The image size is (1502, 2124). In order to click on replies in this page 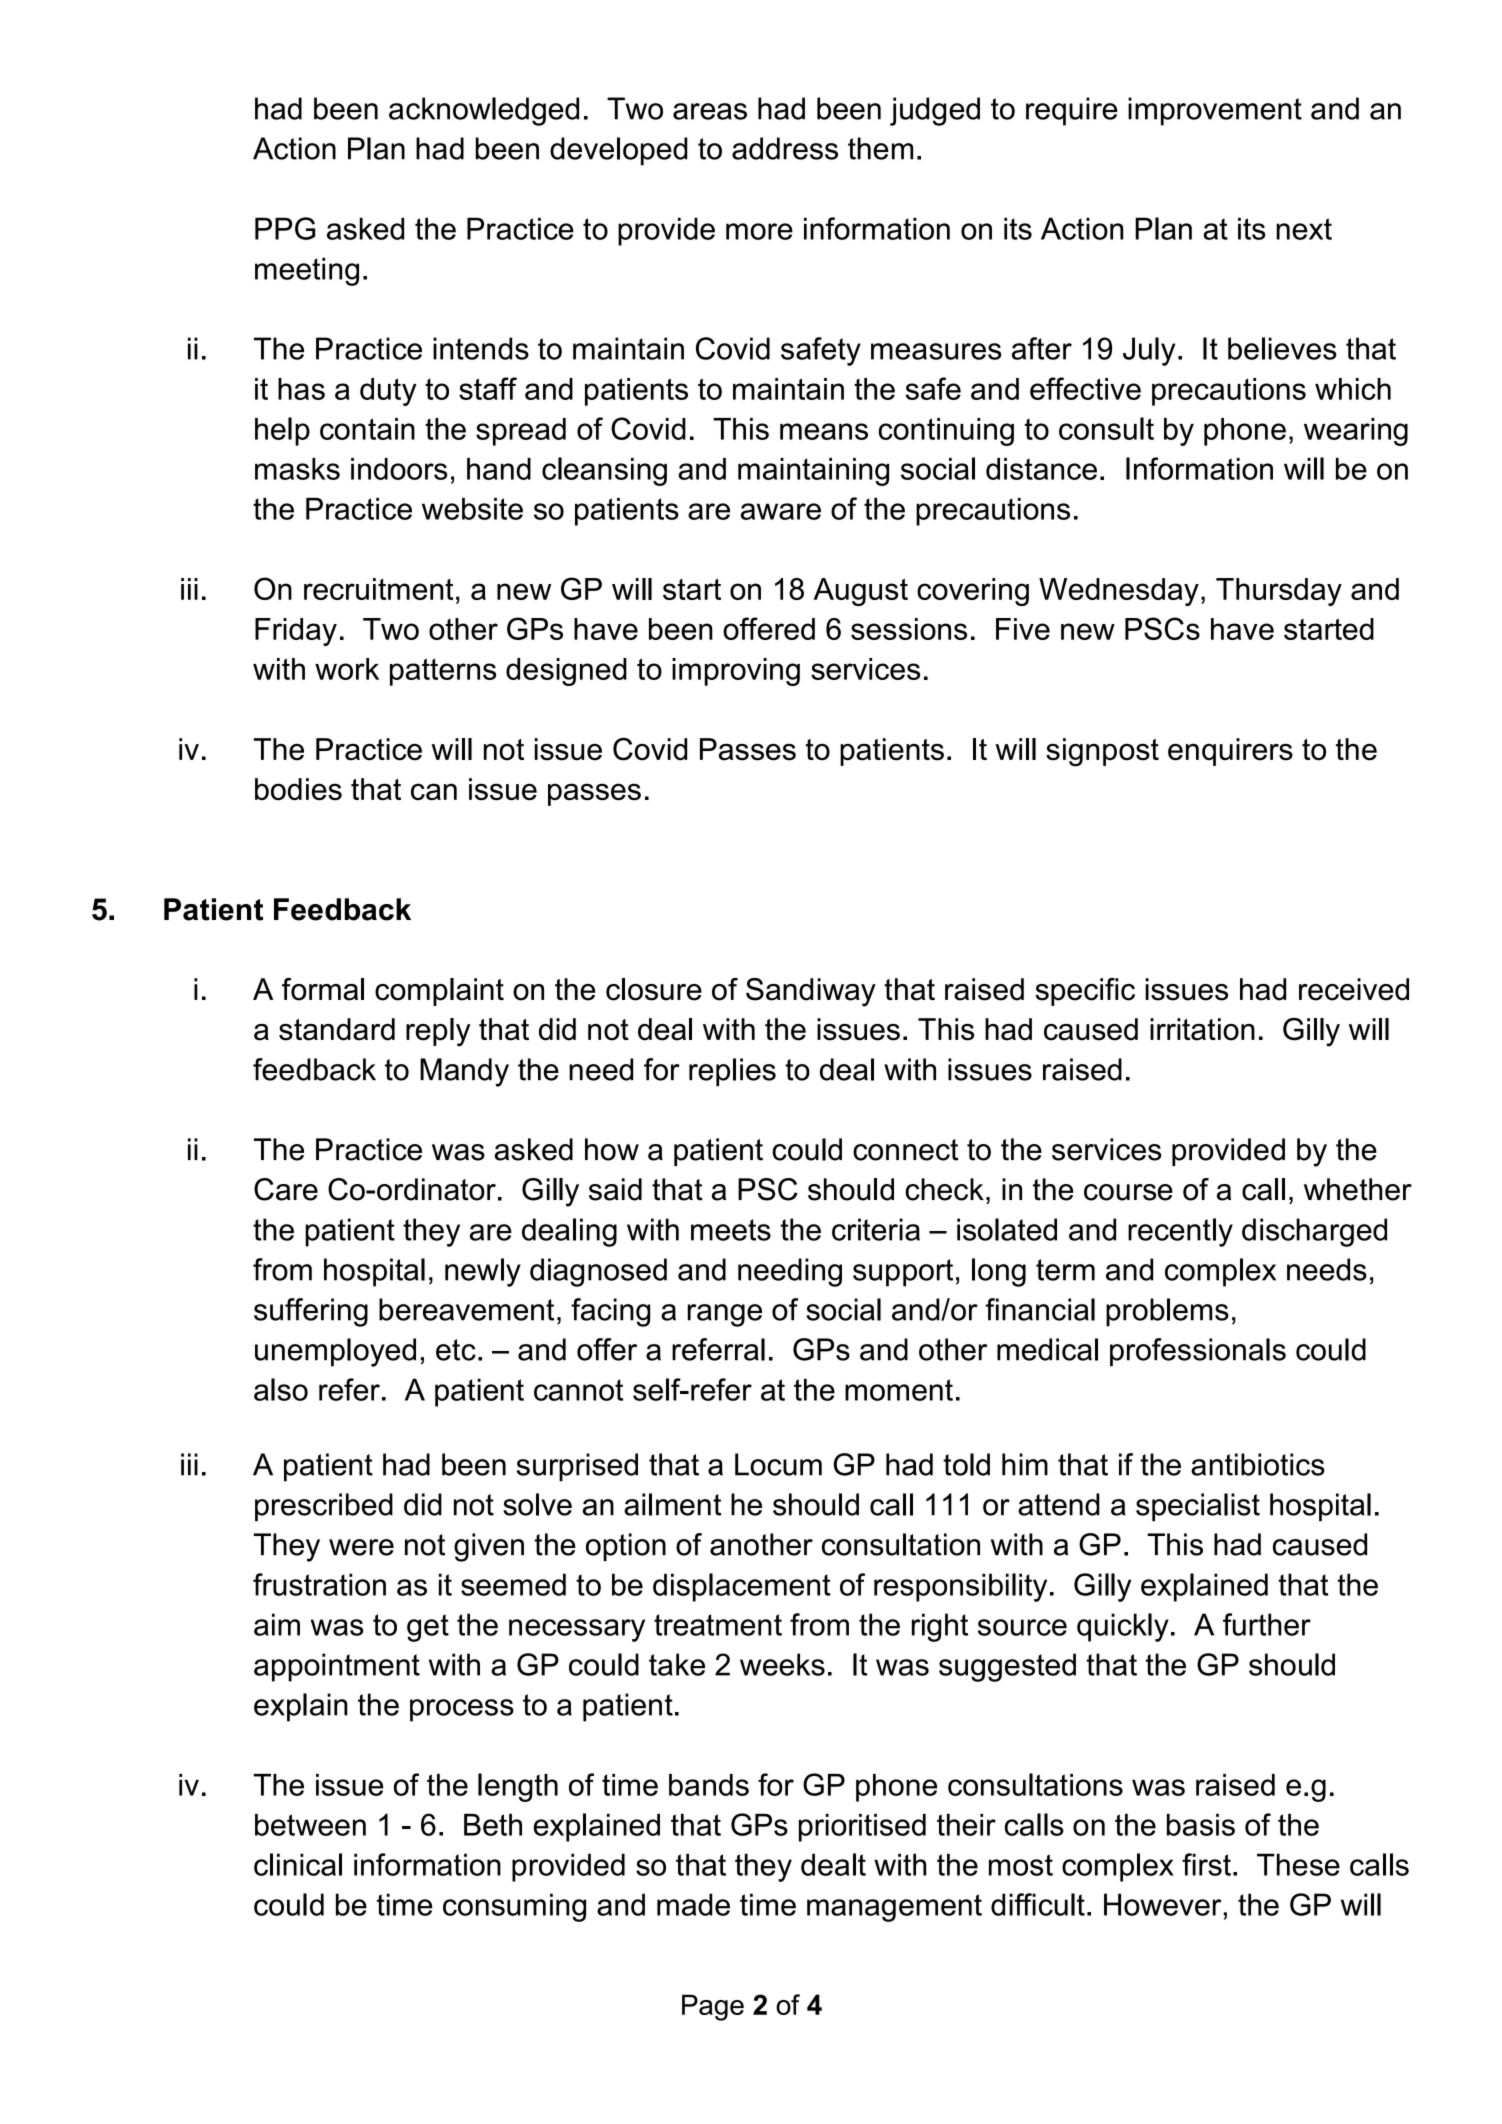, I will do `click(732, 1072)`.
